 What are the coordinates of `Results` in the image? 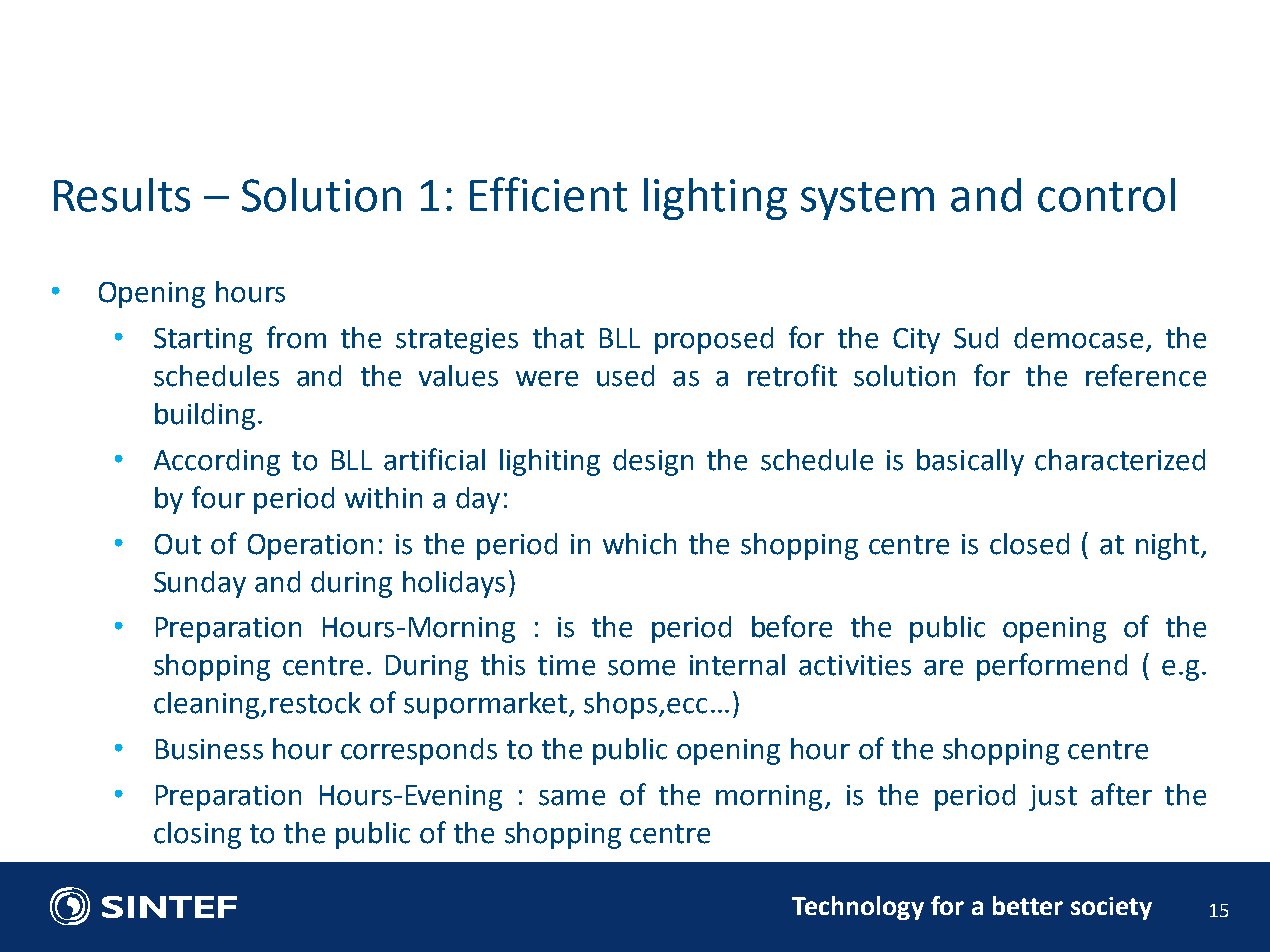 It's located at (122, 195).
